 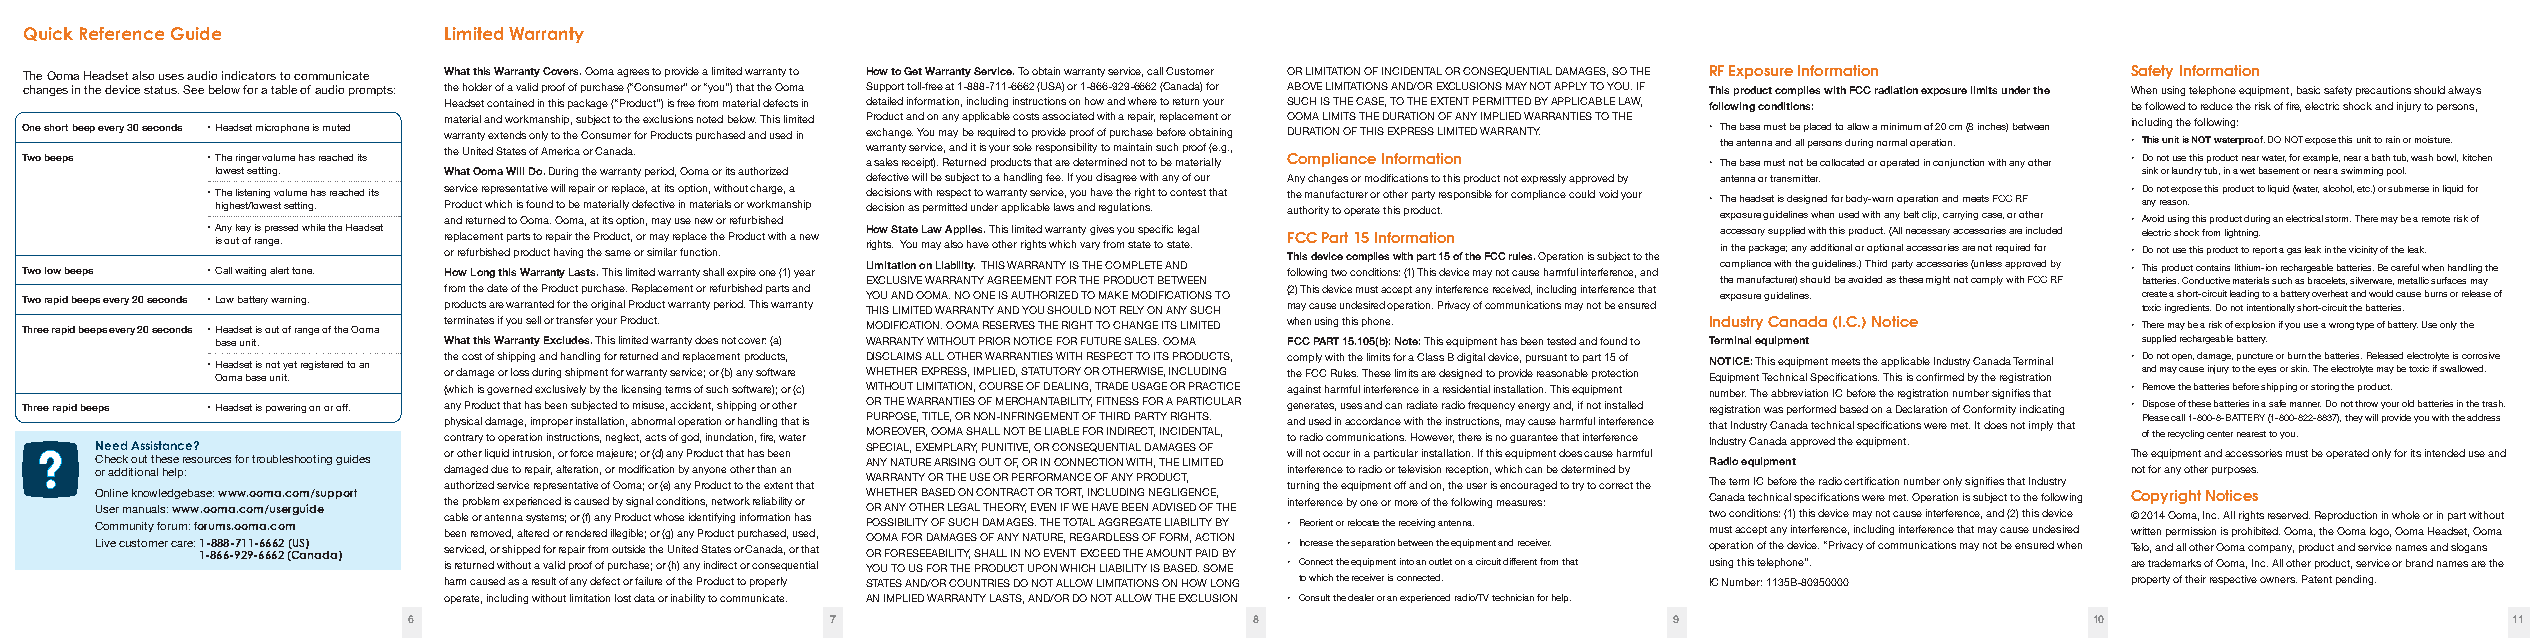 I want to click on their, so click(x=2195, y=579).
